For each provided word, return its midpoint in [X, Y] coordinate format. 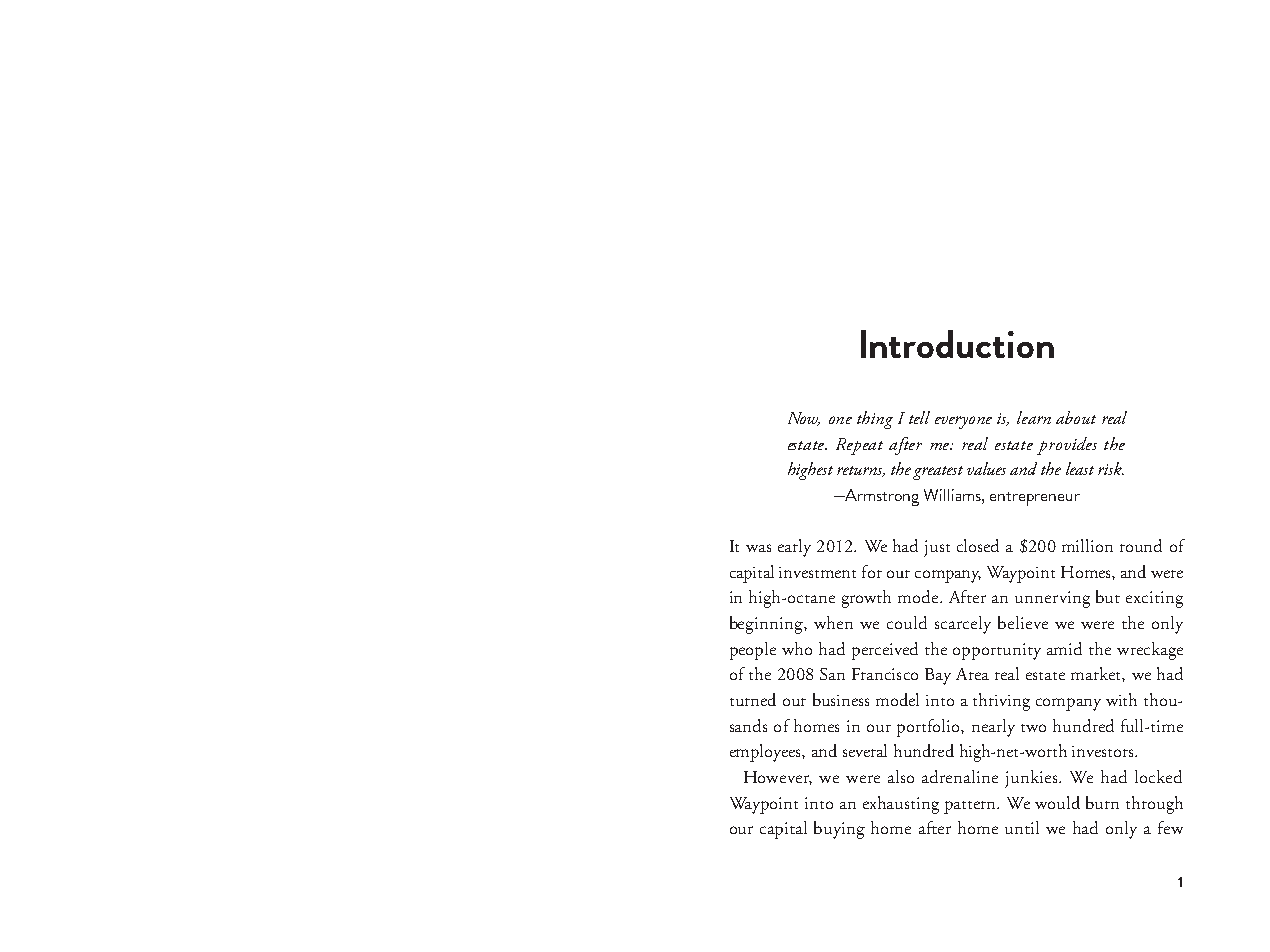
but [1108, 596]
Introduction [957, 344]
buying [839, 830]
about [1076, 417]
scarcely [963, 625]
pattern [971, 807]
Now [804, 419]
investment [817, 572]
